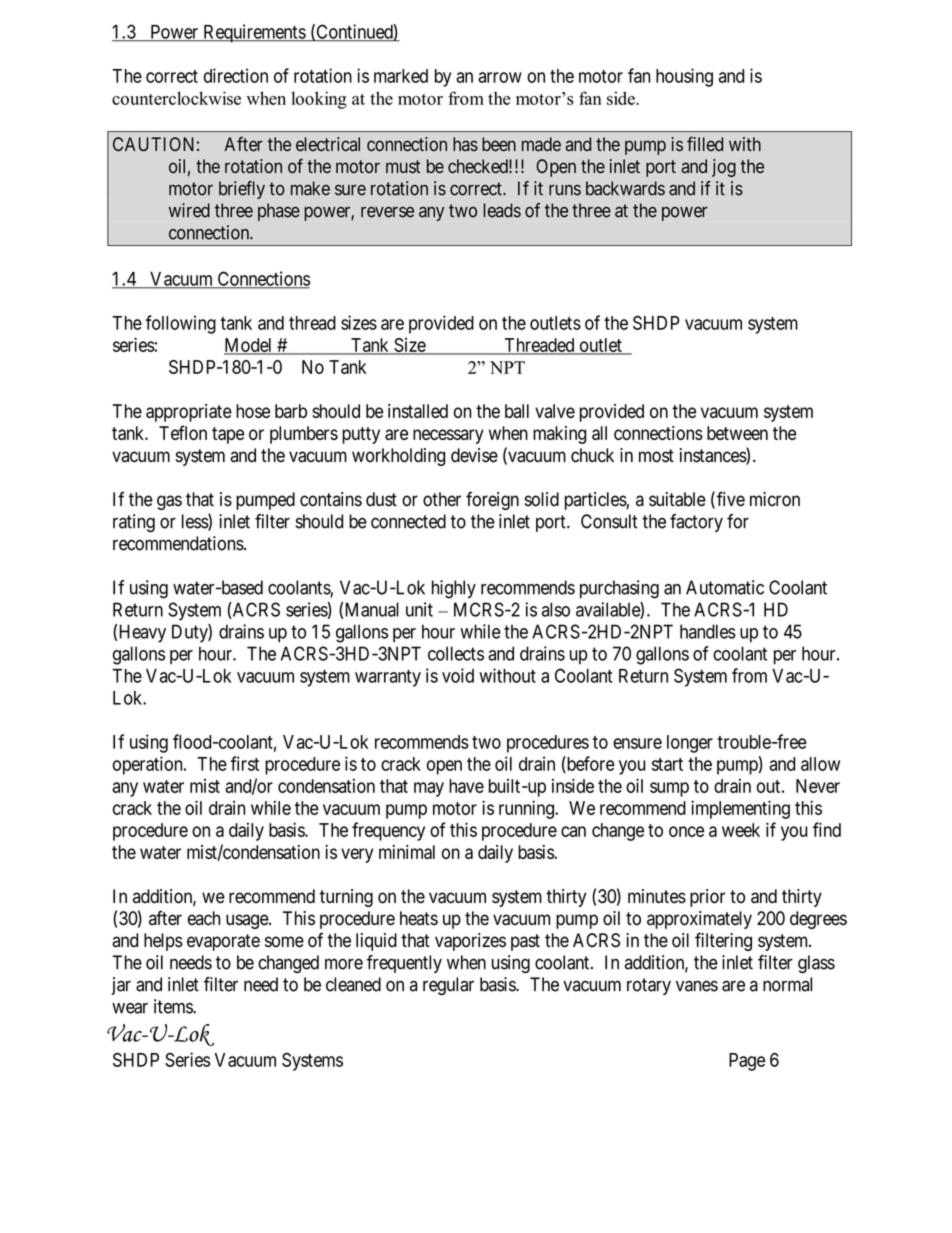 This screenshot has height=1233, width=952. What do you see at coordinates (189, 210) in the screenshot?
I see `wired` at bounding box center [189, 210].
